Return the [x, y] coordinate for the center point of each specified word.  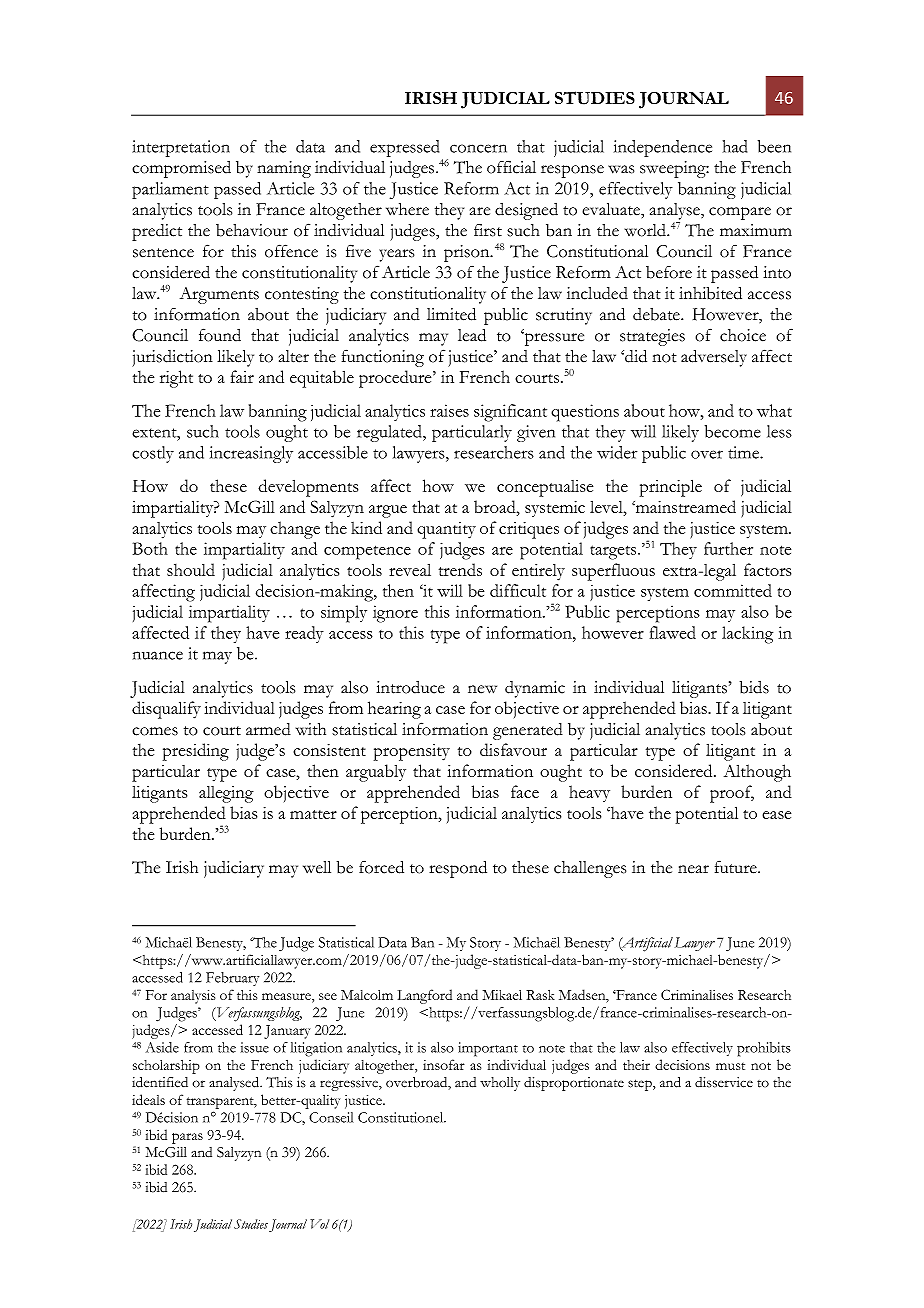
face [525, 791]
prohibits [764, 1049]
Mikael [502, 995]
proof [732, 794]
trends [460, 569]
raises [449, 410]
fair [242, 376]
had [735, 146]
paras [187, 1138]
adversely [714, 358]
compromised [181, 169]
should [191, 569]
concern [478, 148]
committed [733, 590]
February [232, 979]
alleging [226, 794]
